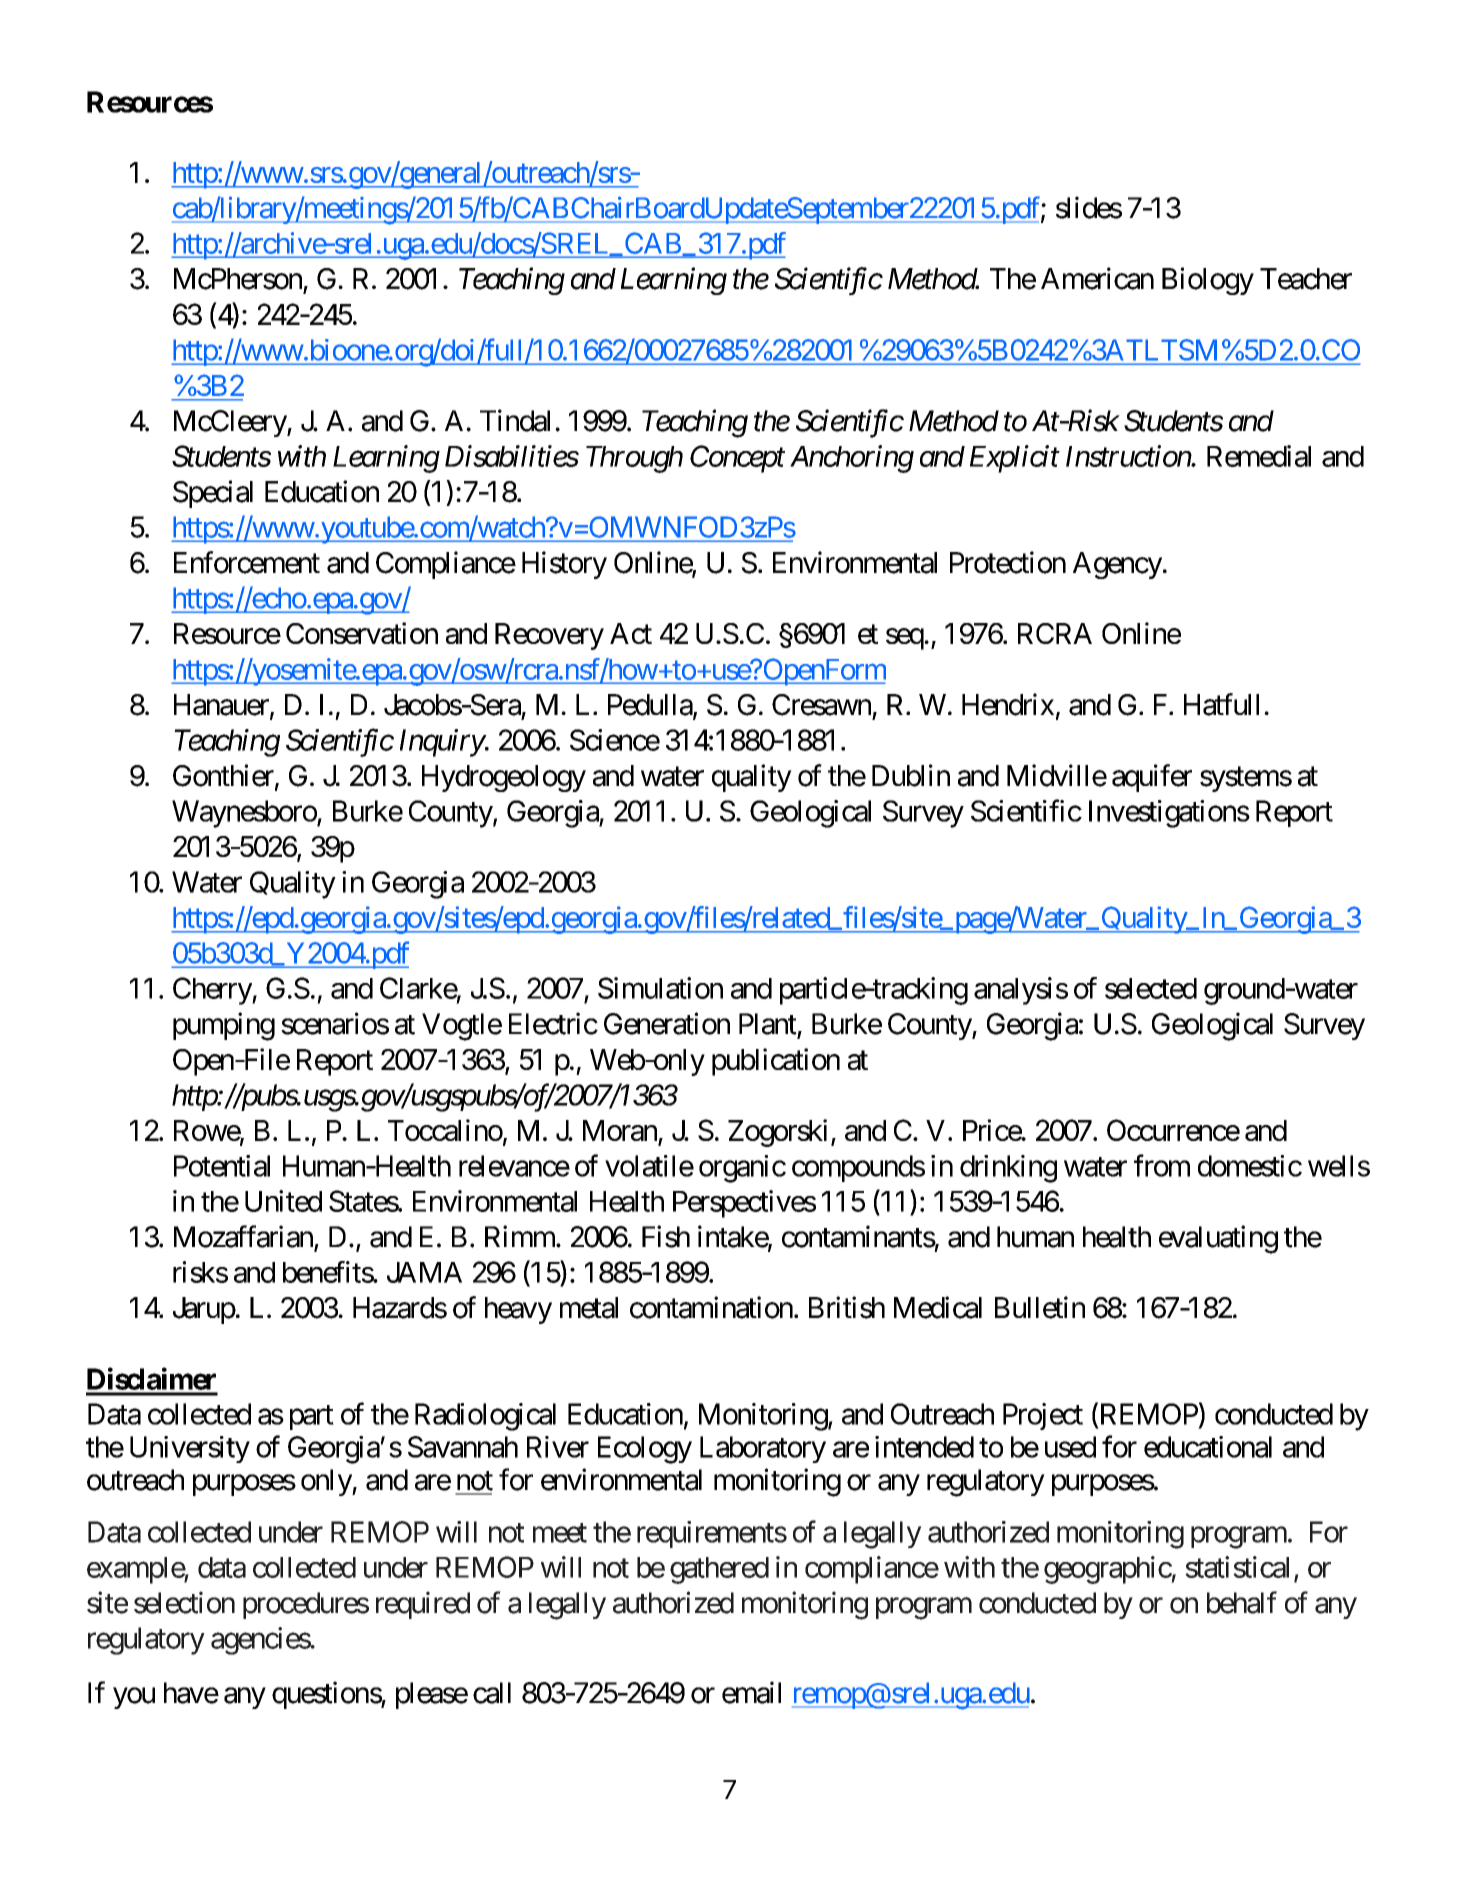 Image resolution: width=1458 pixels, height=1887 pixels. What do you see at coordinates (1242, 1602) in the page?
I see `behalf` at bounding box center [1242, 1602].
